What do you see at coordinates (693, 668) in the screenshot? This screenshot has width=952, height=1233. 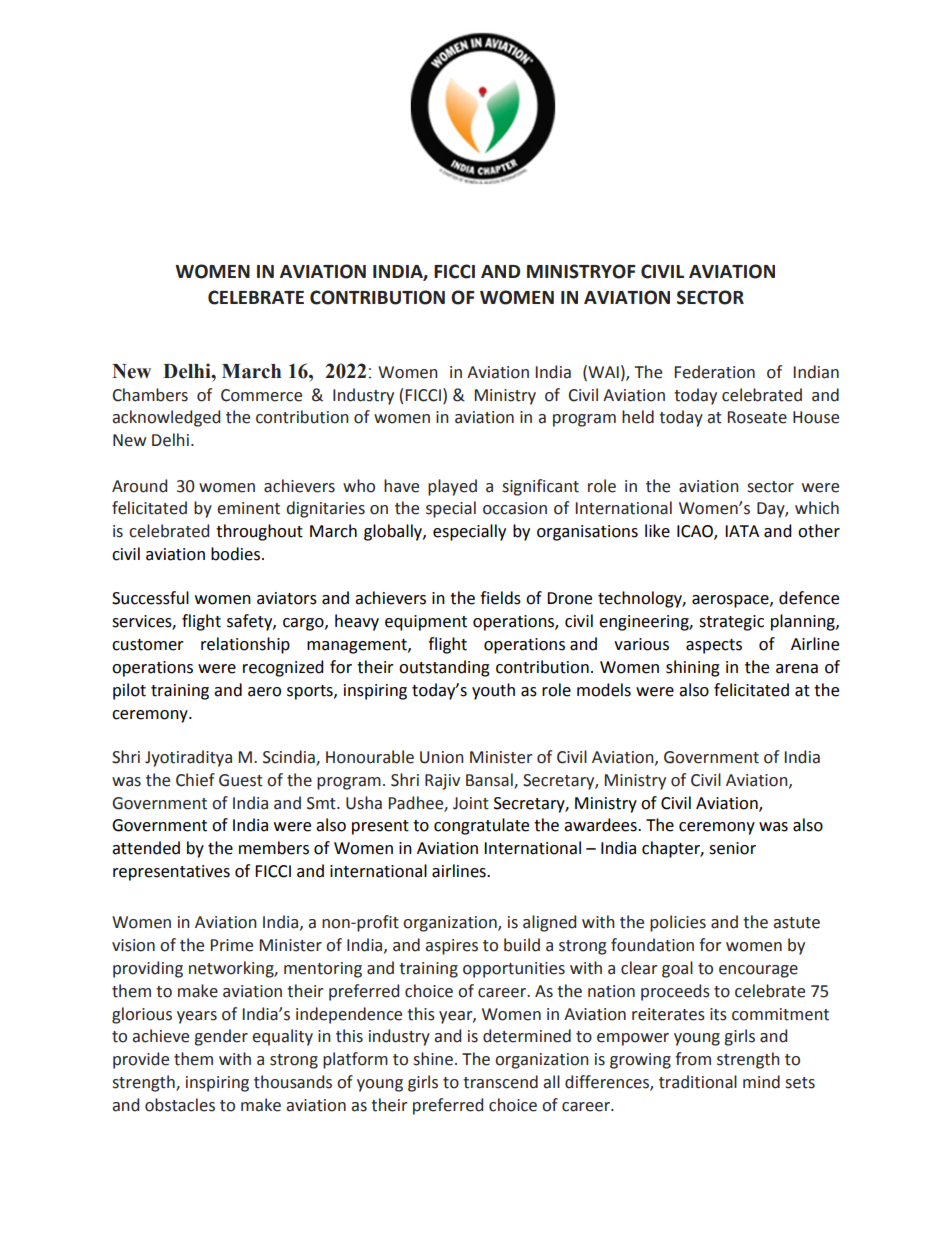 I see `shining` at bounding box center [693, 668].
